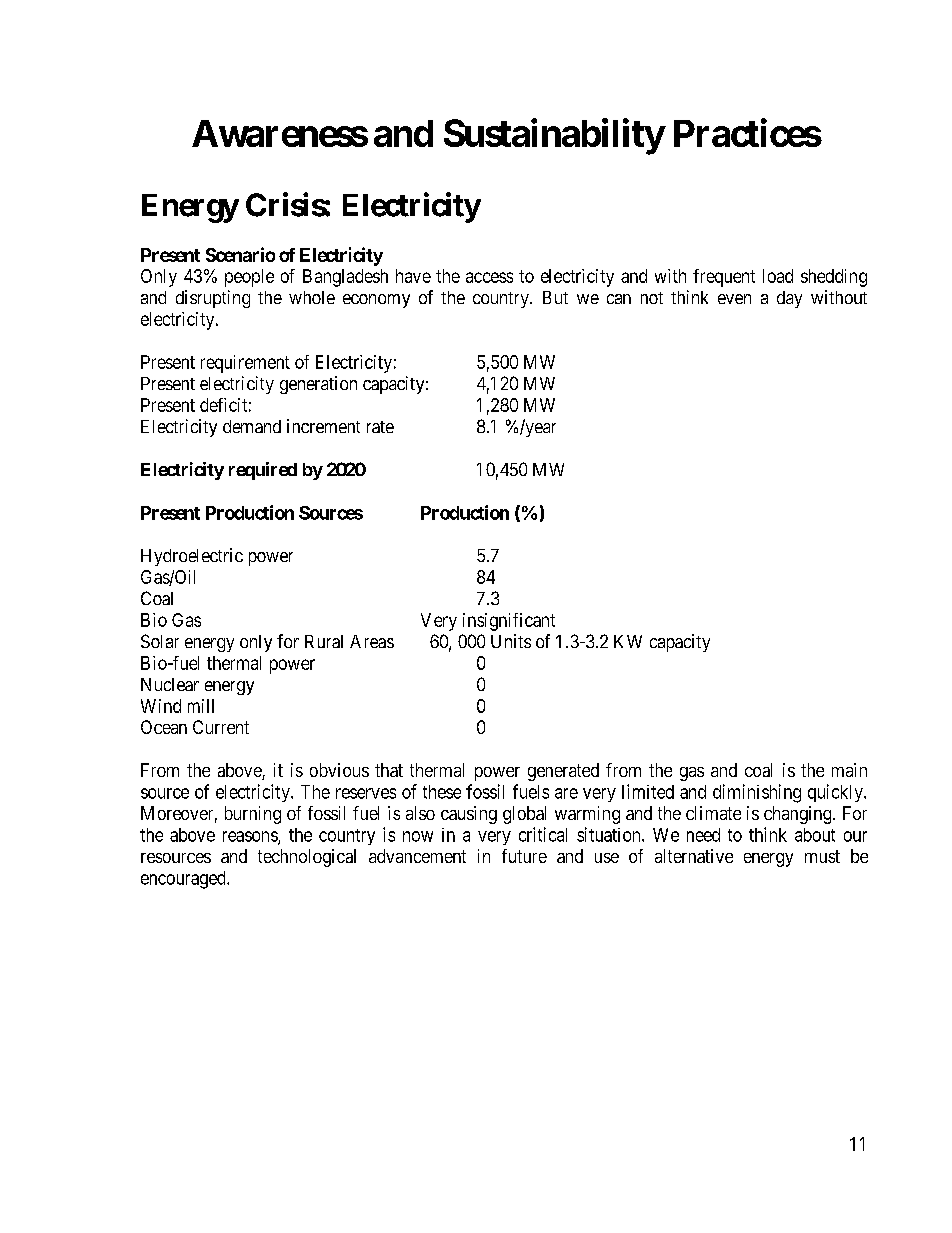 Image resolution: width=952 pixels, height=1233 pixels. What do you see at coordinates (849, 770) in the screenshot?
I see `main` at bounding box center [849, 770].
